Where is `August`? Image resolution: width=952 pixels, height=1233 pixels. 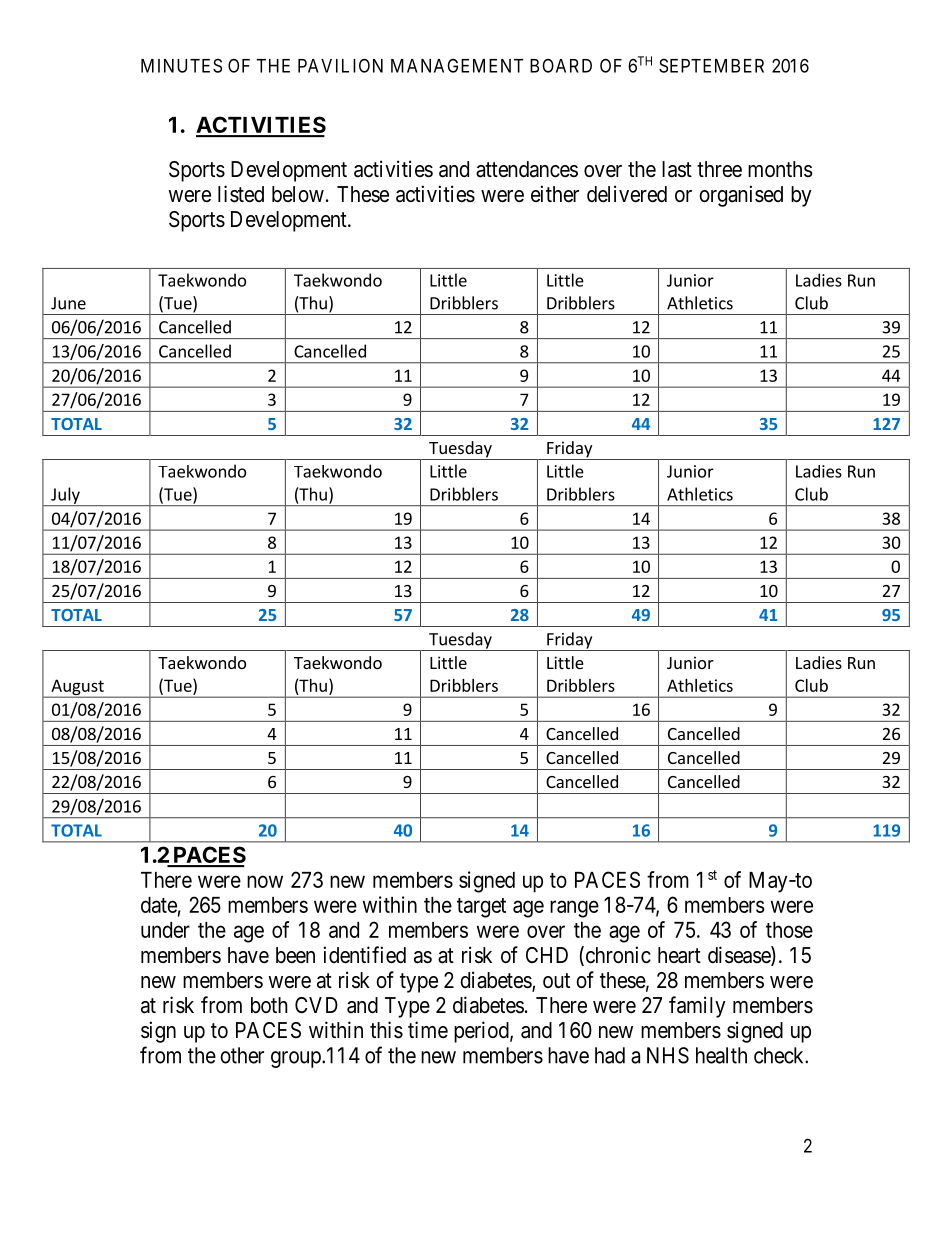
August is located at coordinates (77, 688).
